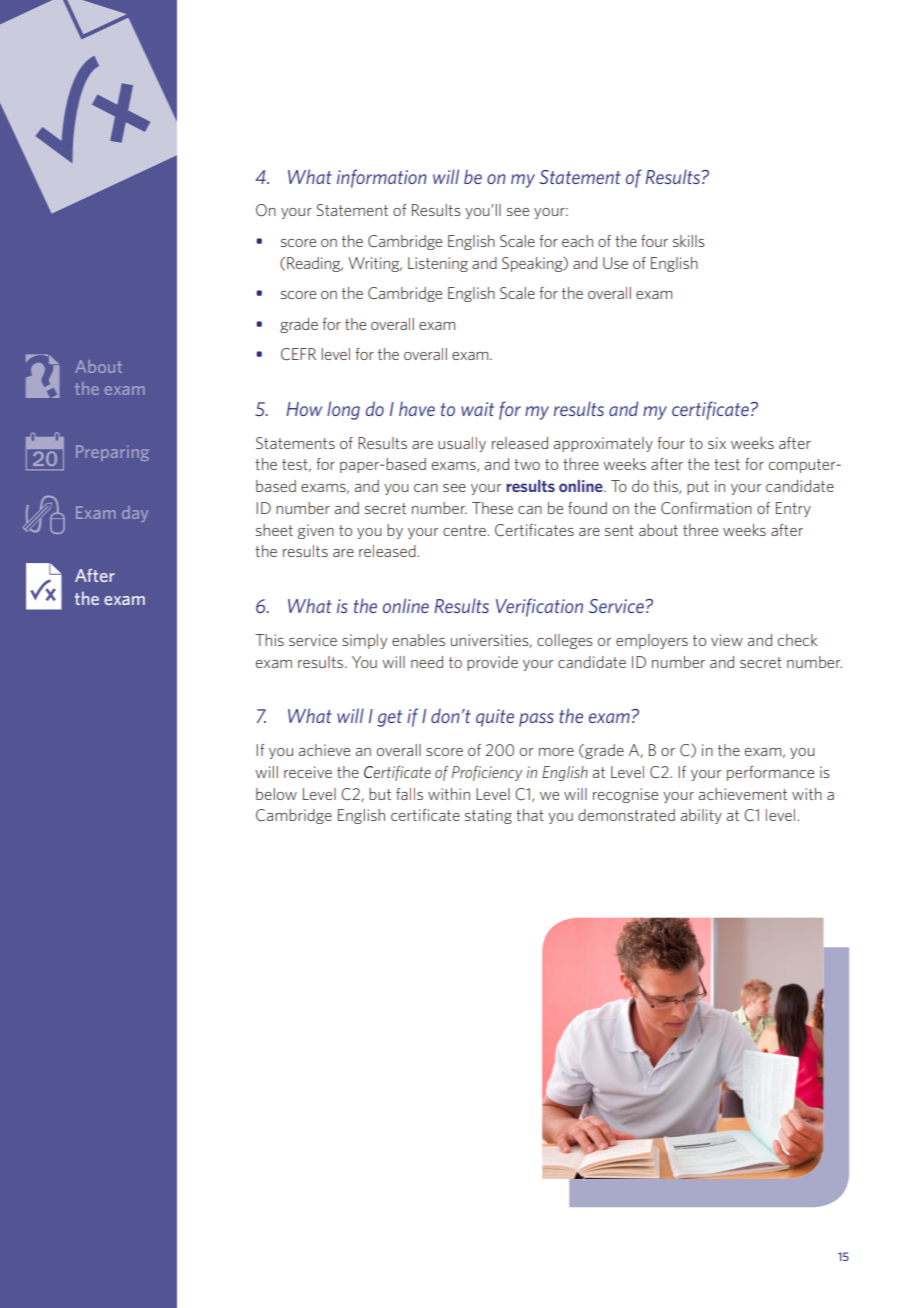 This page has width=924, height=1308. What do you see at coordinates (539, 607) in the page?
I see `Verification` at bounding box center [539, 607].
